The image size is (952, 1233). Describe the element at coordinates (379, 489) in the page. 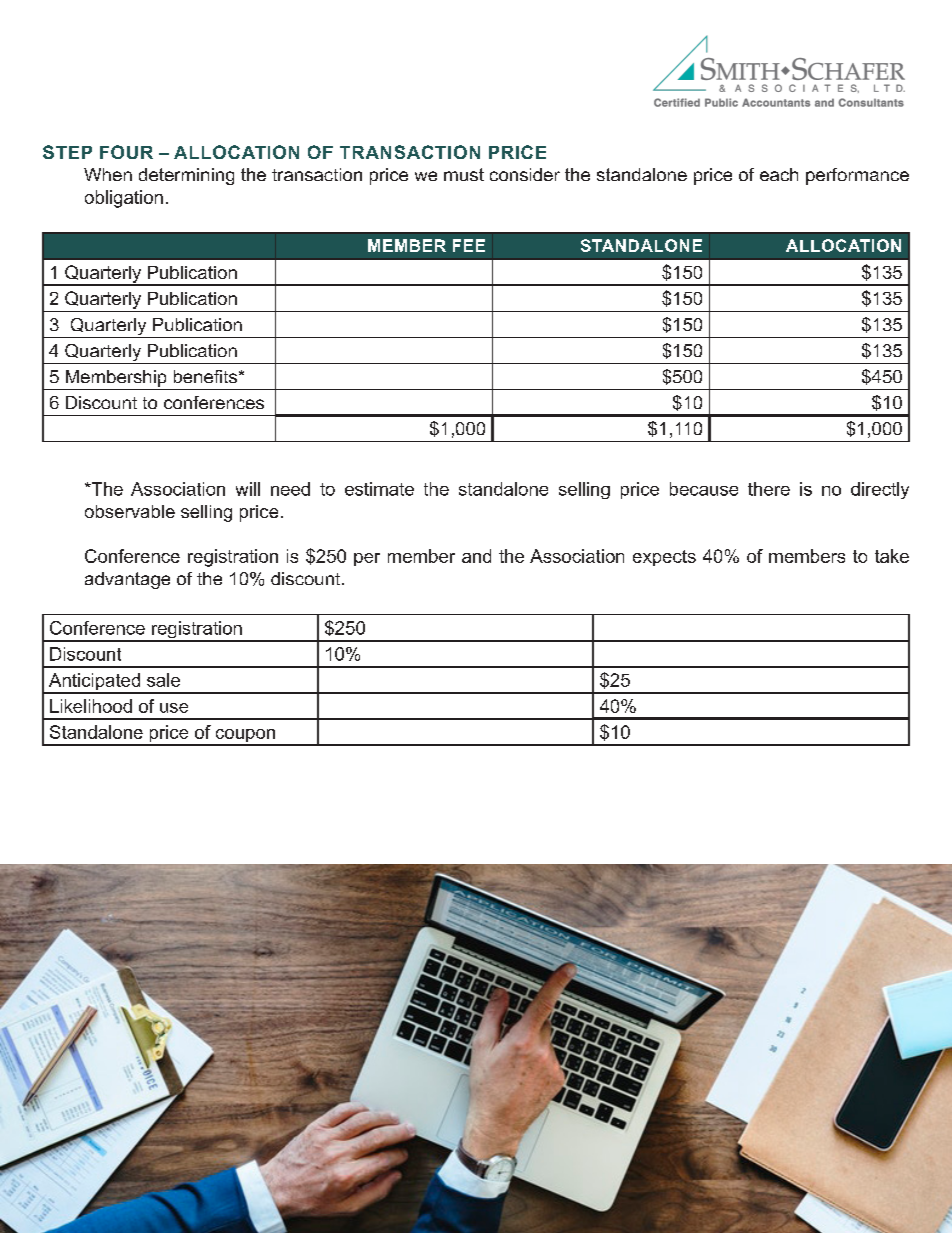

I see `estimate` at that location.
